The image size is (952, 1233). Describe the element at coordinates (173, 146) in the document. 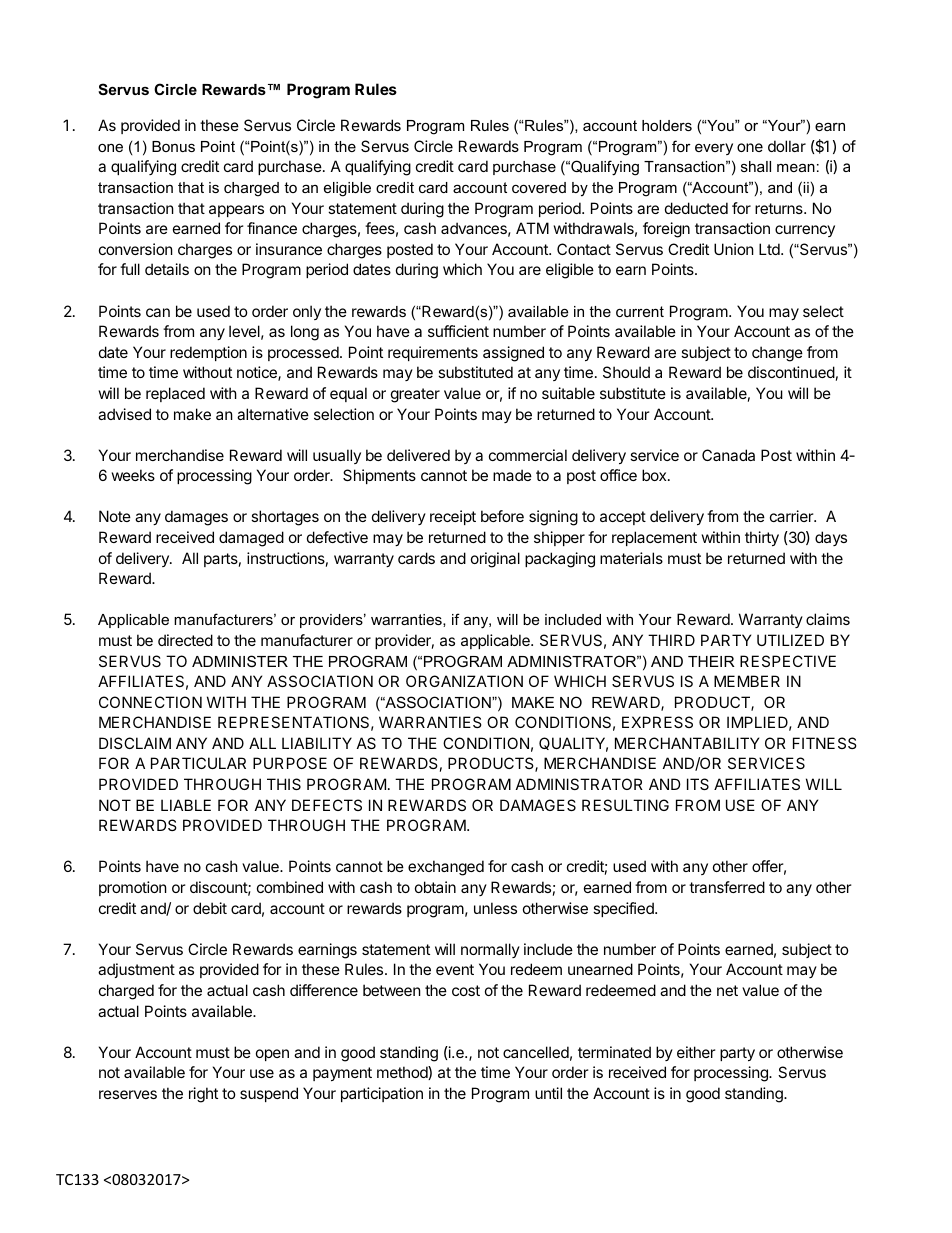

I see `Bonus` at that location.
